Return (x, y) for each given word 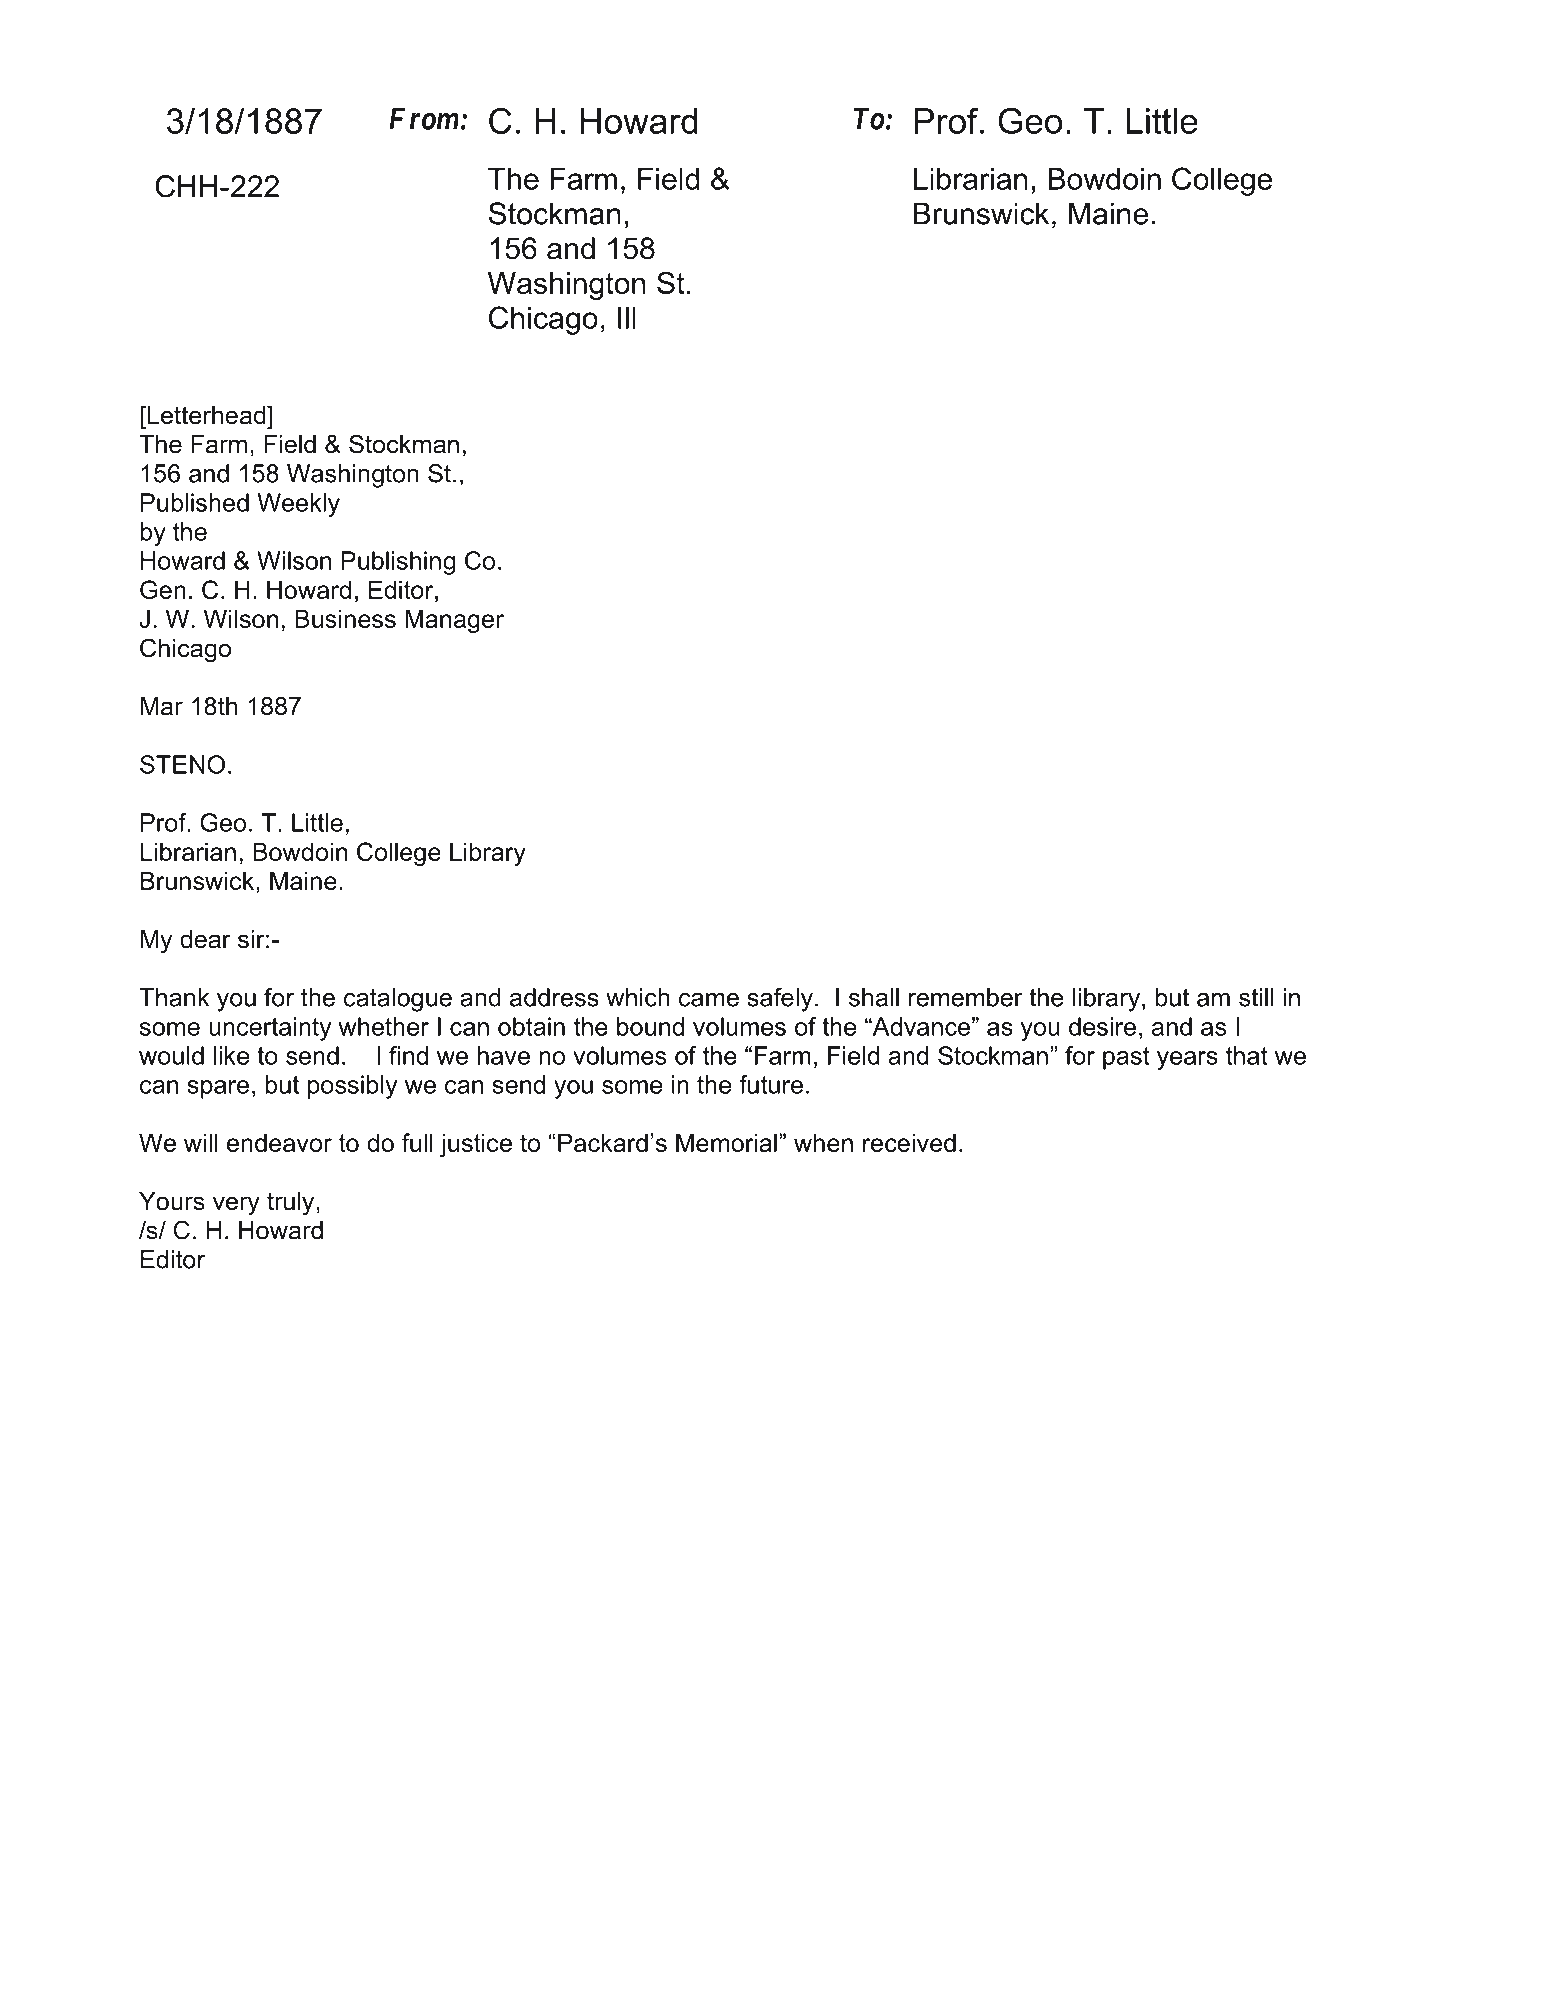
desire (1102, 1026)
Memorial (726, 1142)
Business (345, 618)
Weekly (298, 505)
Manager (454, 621)
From (424, 118)
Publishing (398, 563)
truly (292, 1204)
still (1256, 997)
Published (195, 502)
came (709, 1000)
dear (205, 939)
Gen (163, 589)
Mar (162, 706)
